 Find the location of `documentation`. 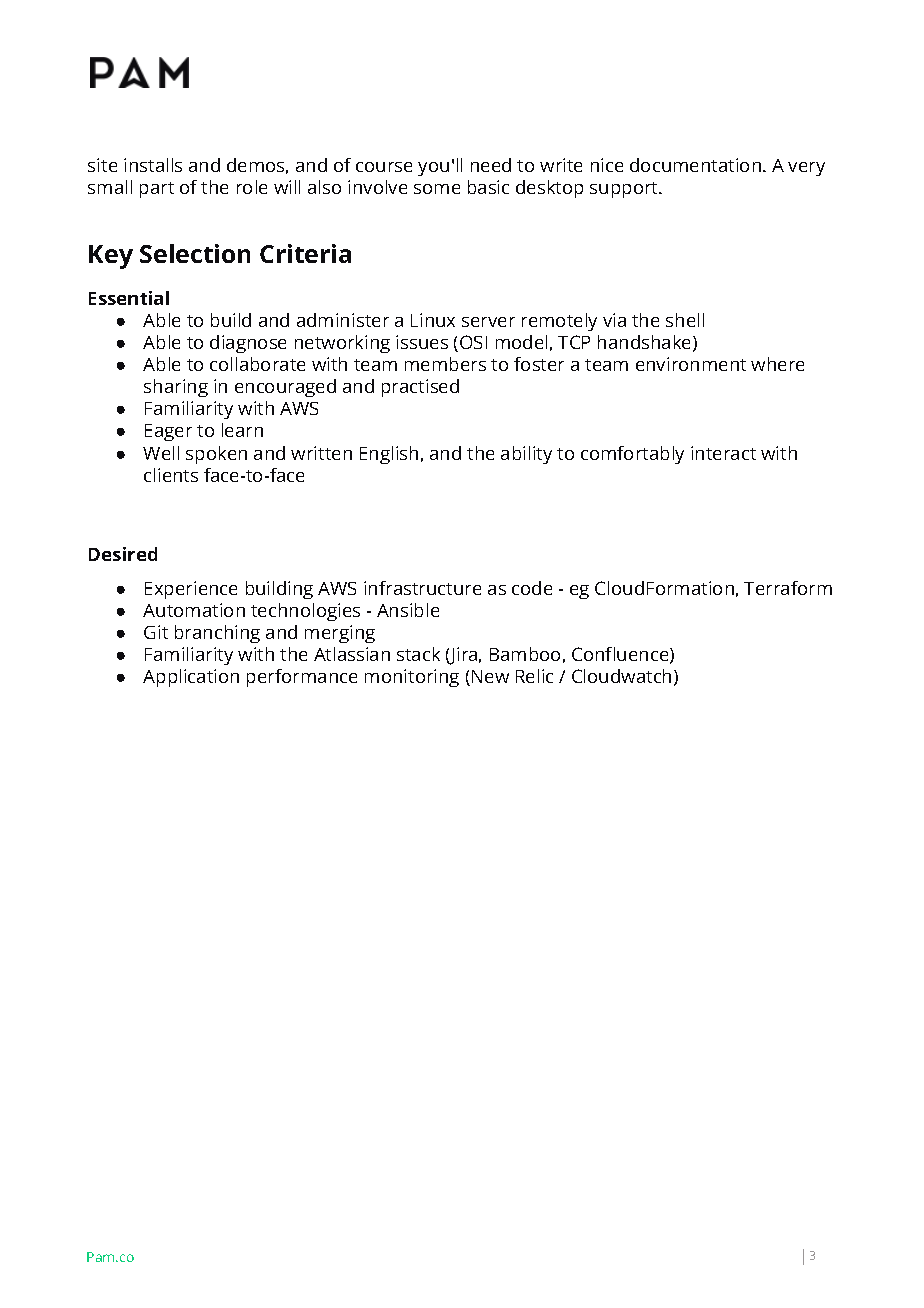

documentation is located at coordinates (695, 165).
